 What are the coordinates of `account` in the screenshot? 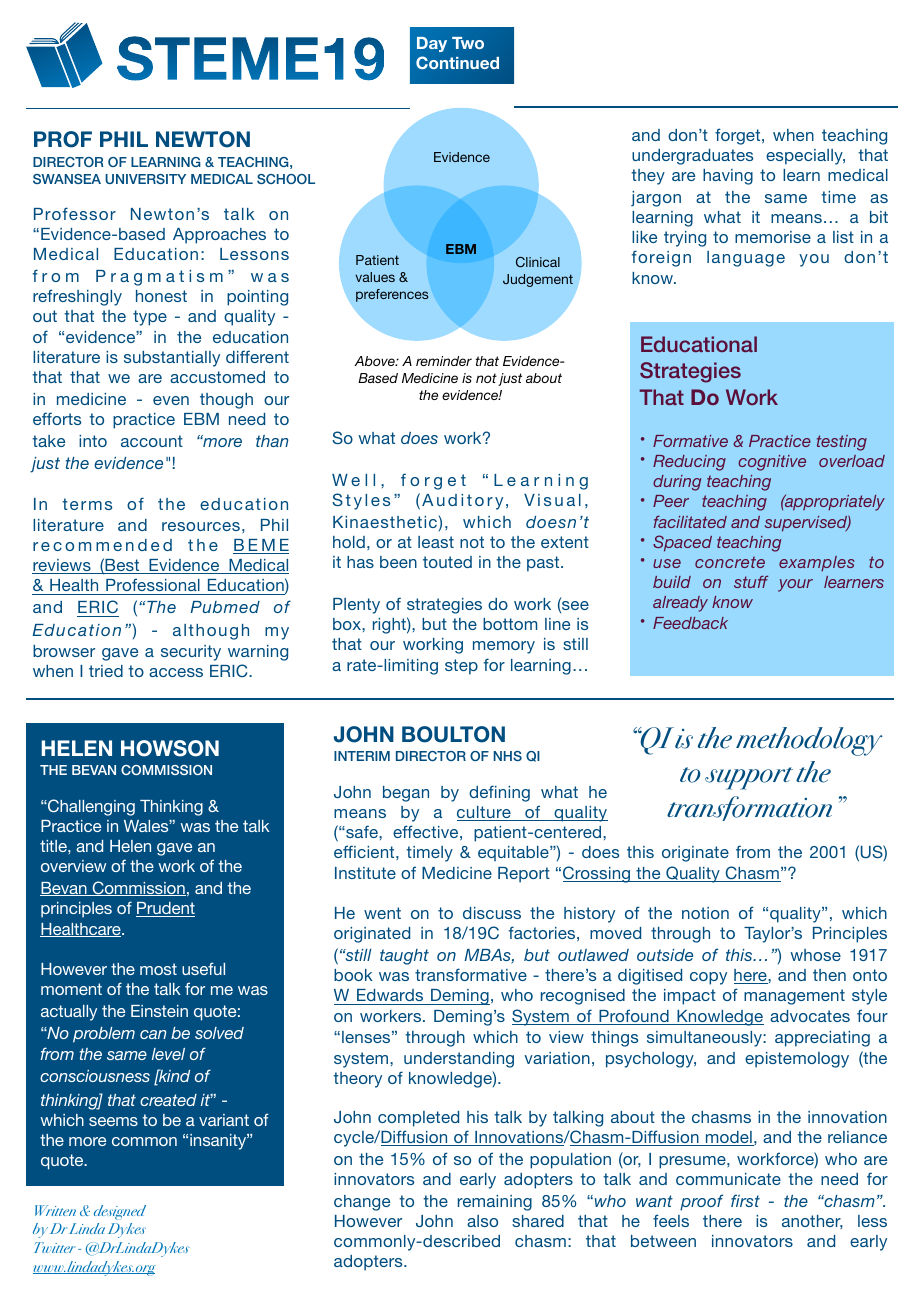 It's located at (152, 441).
